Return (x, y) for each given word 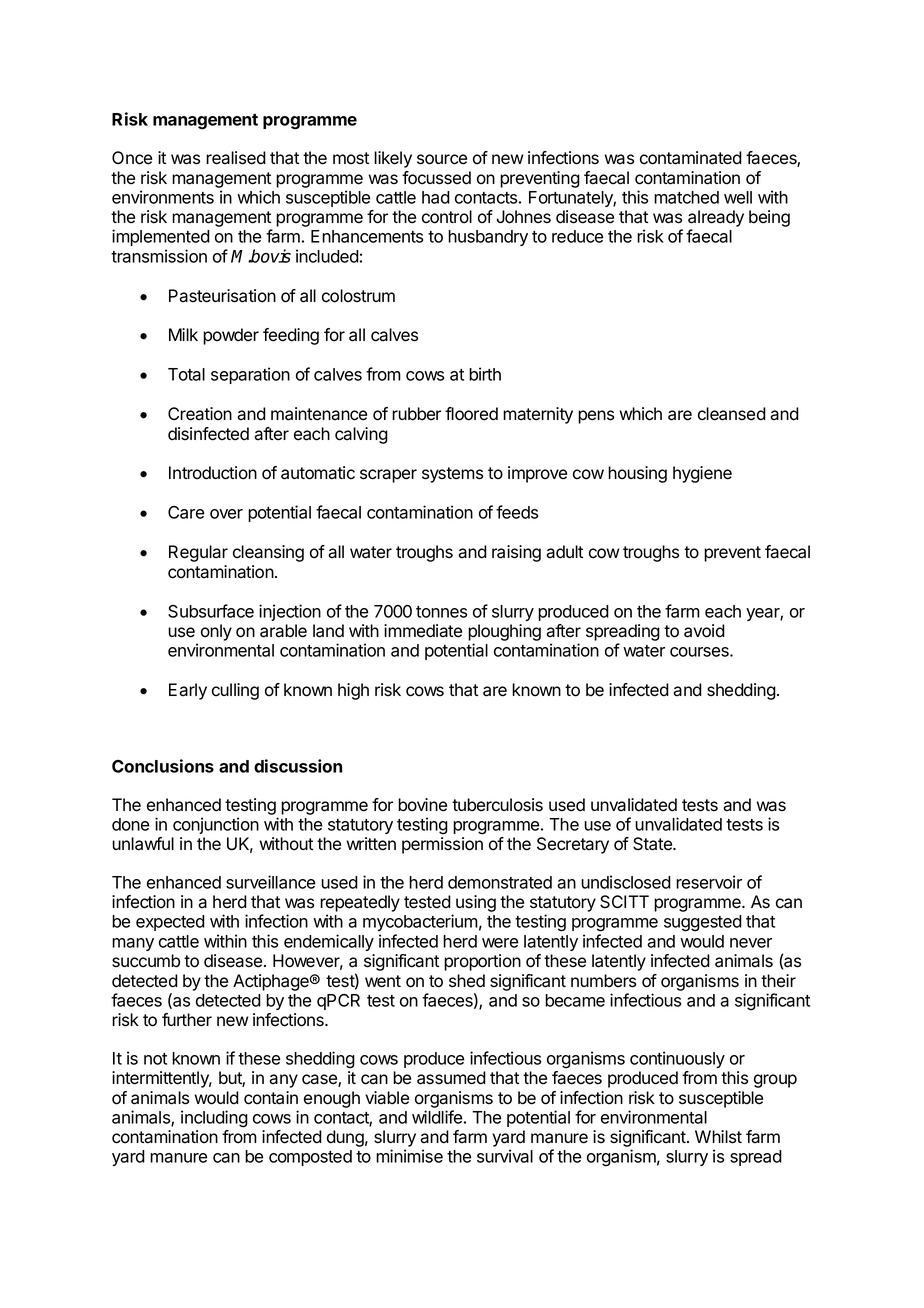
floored (471, 414)
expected (170, 923)
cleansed (732, 414)
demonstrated (500, 882)
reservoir (709, 882)
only (216, 632)
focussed (436, 178)
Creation (200, 414)
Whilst (718, 1137)
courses (700, 652)
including (214, 1119)
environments (163, 197)
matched (686, 197)
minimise (409, 1156)
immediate (423, 631)
